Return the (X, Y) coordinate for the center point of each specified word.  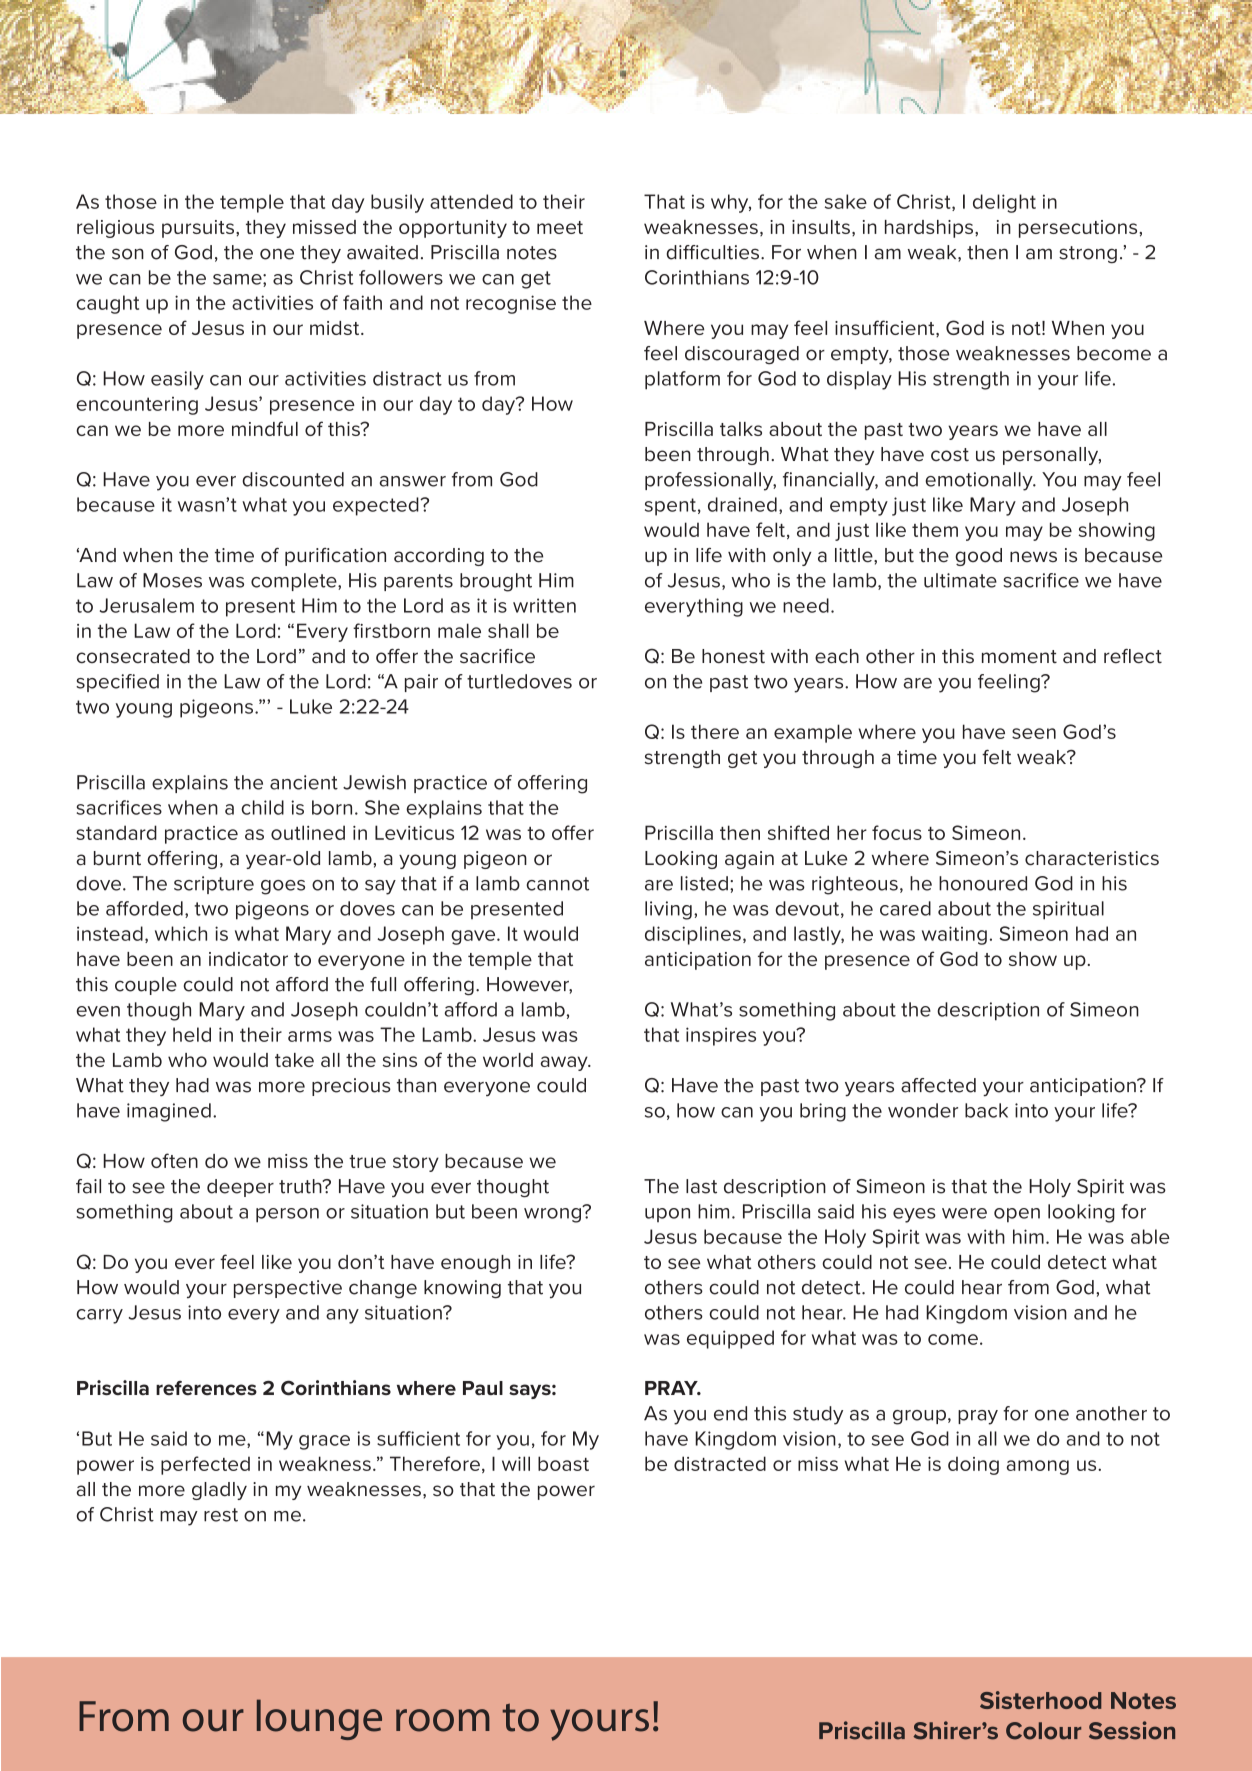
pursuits (199, 229)
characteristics (1092, 858)
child (262, 807)
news (1033, 556)
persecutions (1079, 229)
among (1038, 1467)
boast (563, 1463)
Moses (172, 580)
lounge (319, 1719)
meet (560, 227)
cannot (557, 884)
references (206, 1388)
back (986, 1110)
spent (670, 507)
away (565, 1063)
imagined (169, 1112)
